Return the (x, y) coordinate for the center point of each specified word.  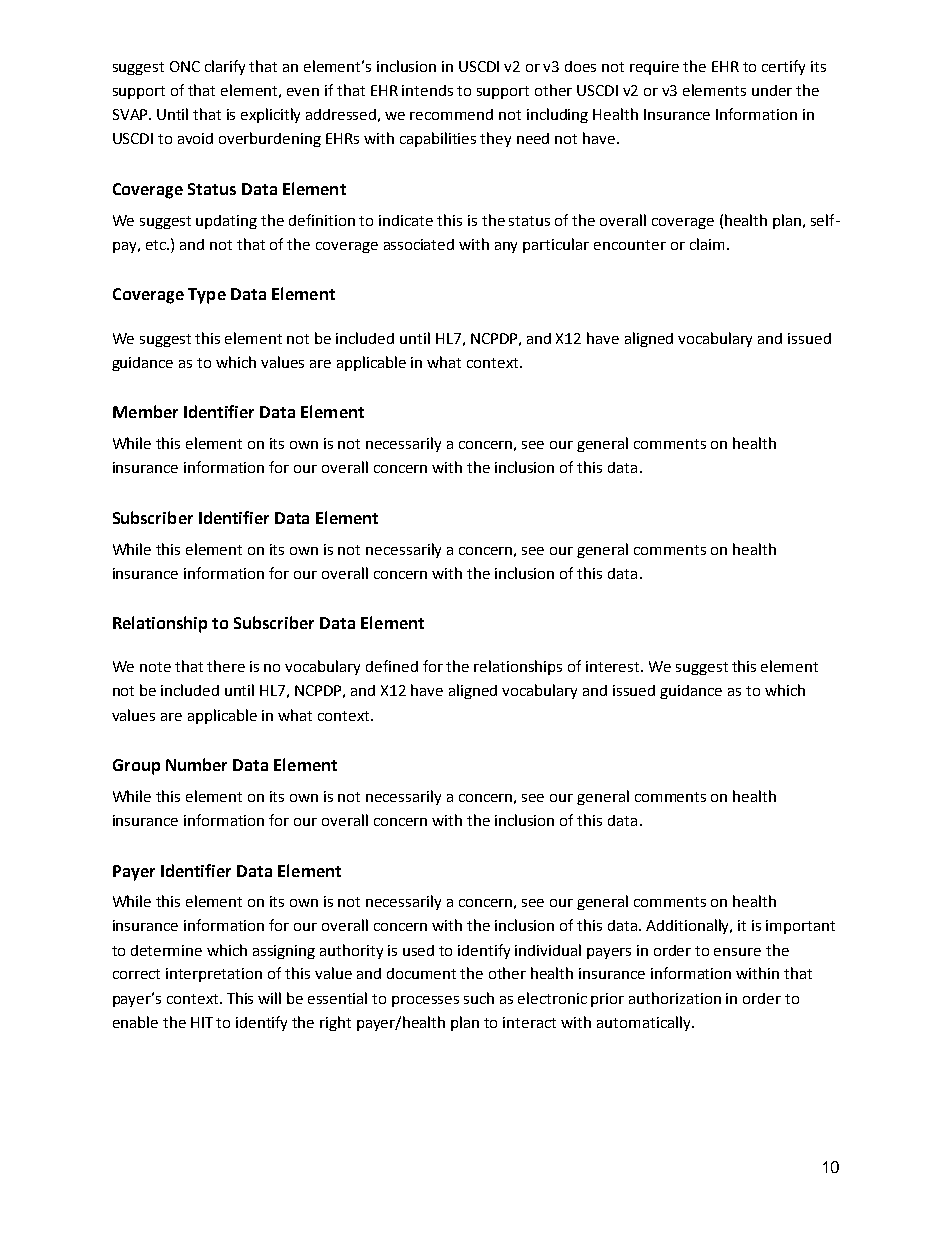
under (772, 90)
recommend (451, 114)
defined (392, 666)
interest (614, 666)
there (226, 666)
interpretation (214, 975)
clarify (225, 67)
